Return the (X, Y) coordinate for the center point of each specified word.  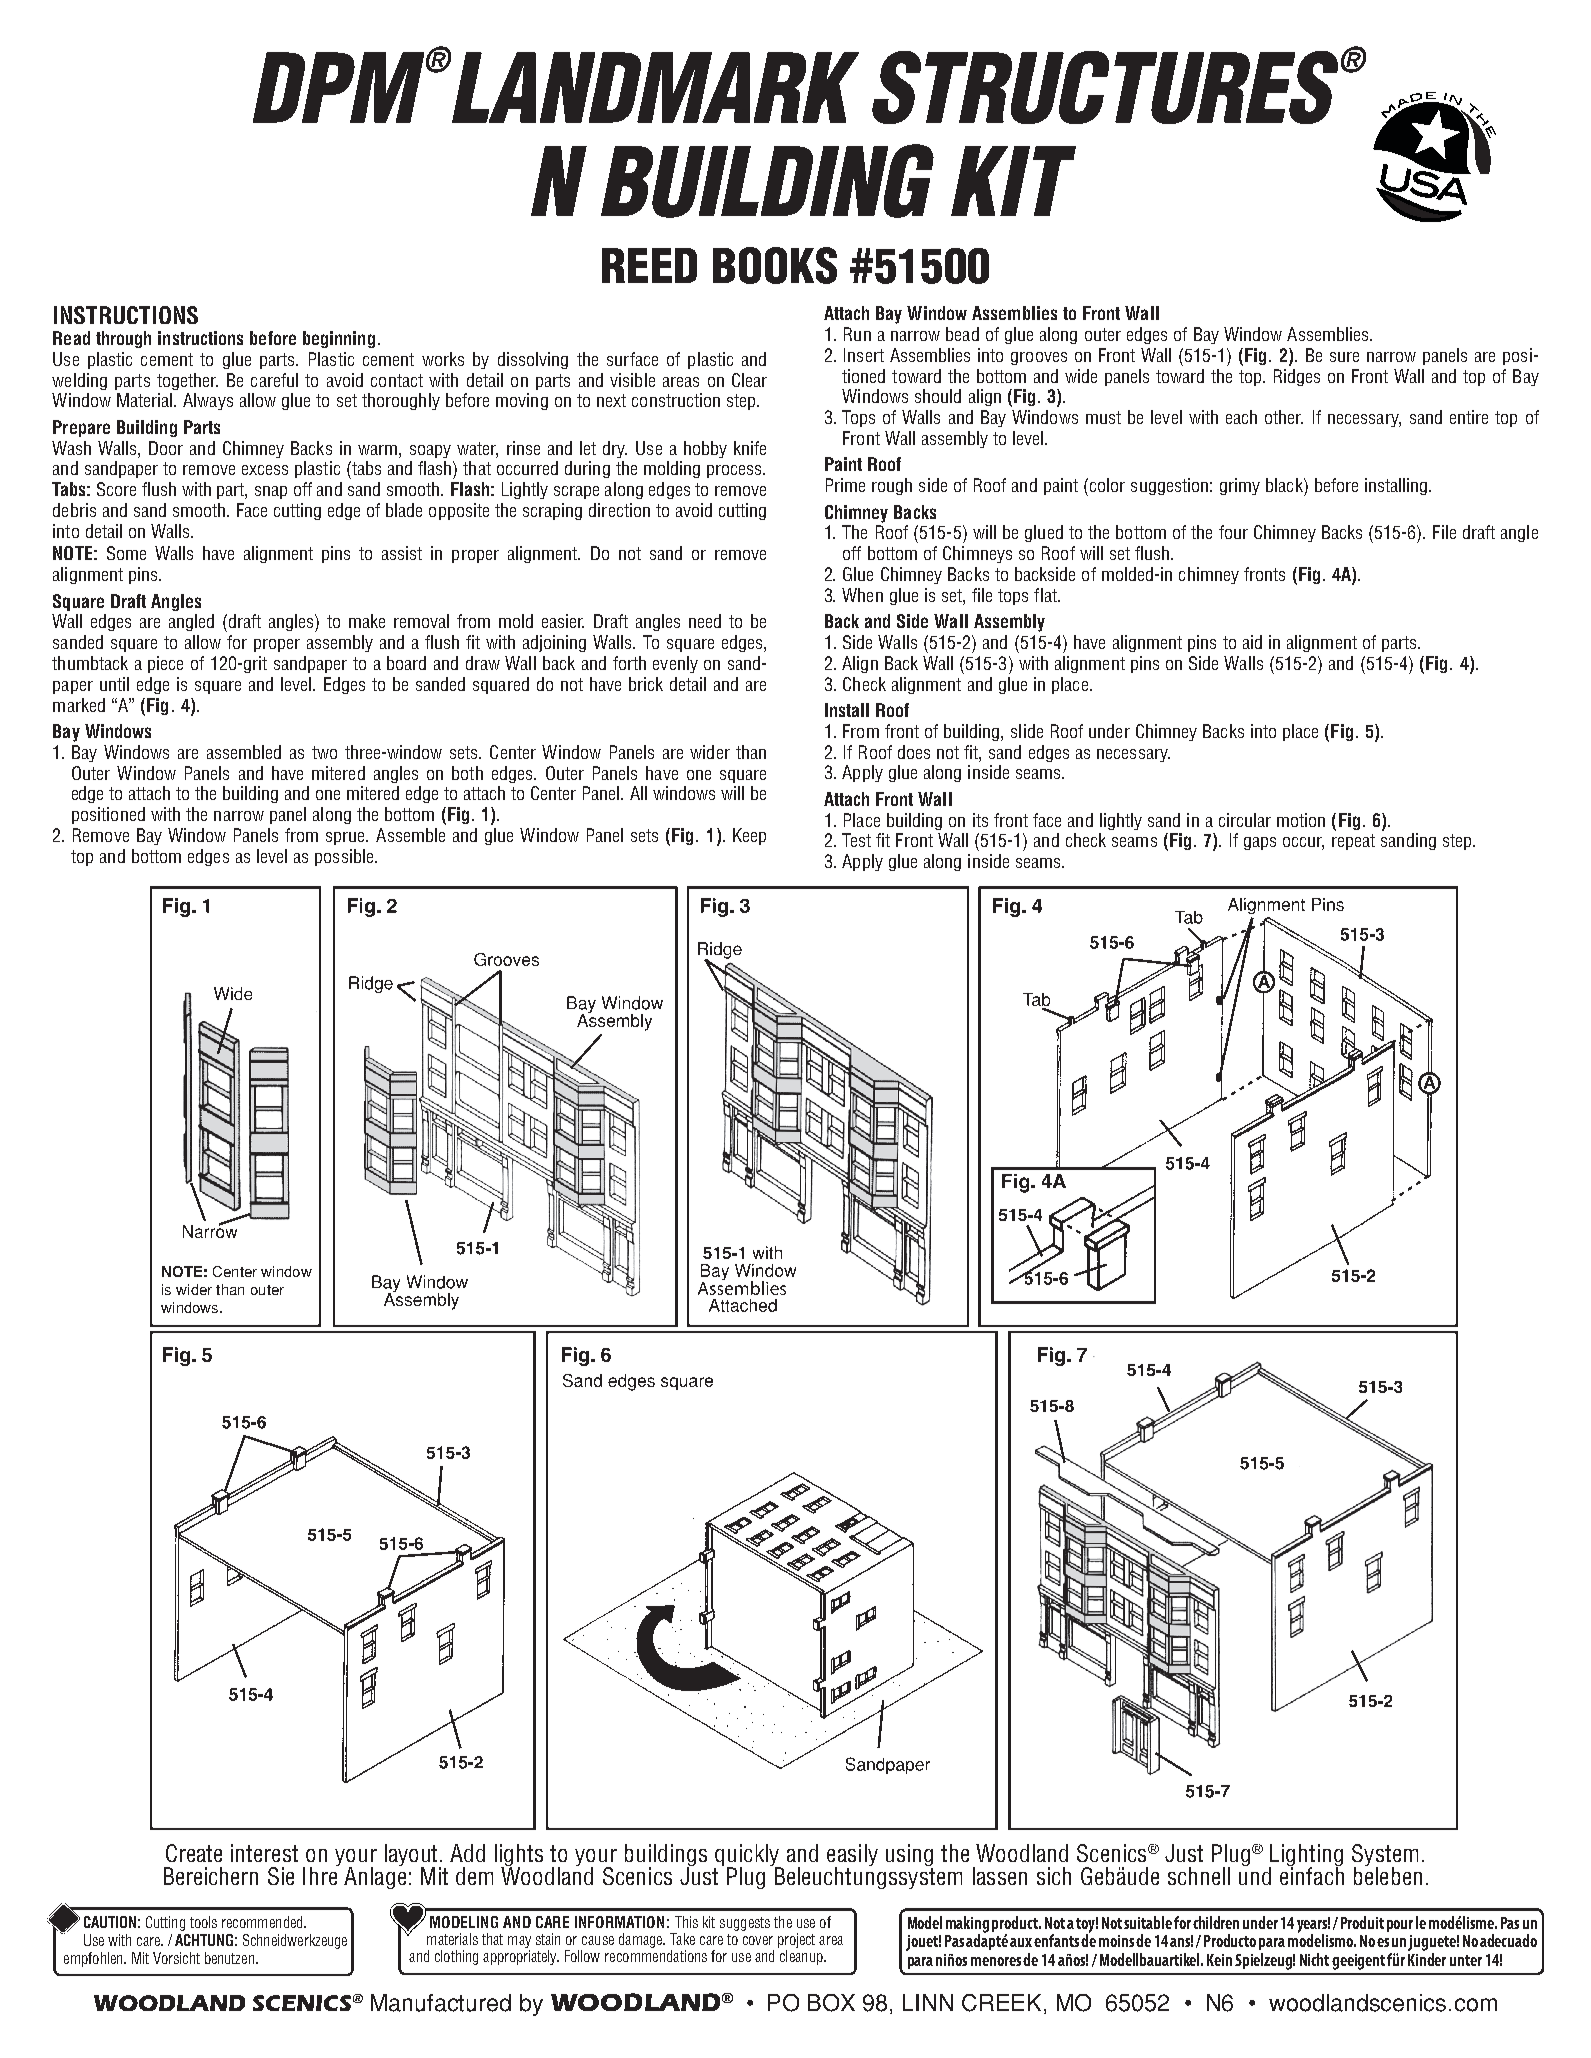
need (705, 621)
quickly (748, 1856)
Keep (749, 836)
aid (1252, 642)
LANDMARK (654, 87)
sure (1344, 357)
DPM (340, 87)
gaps (1260, 843)
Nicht (1314, 1959)
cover (758, 1940)
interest (264, 1853)
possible (345, 857)
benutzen (231, 1958)
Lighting (1306, 1856)
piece (165, 664)
